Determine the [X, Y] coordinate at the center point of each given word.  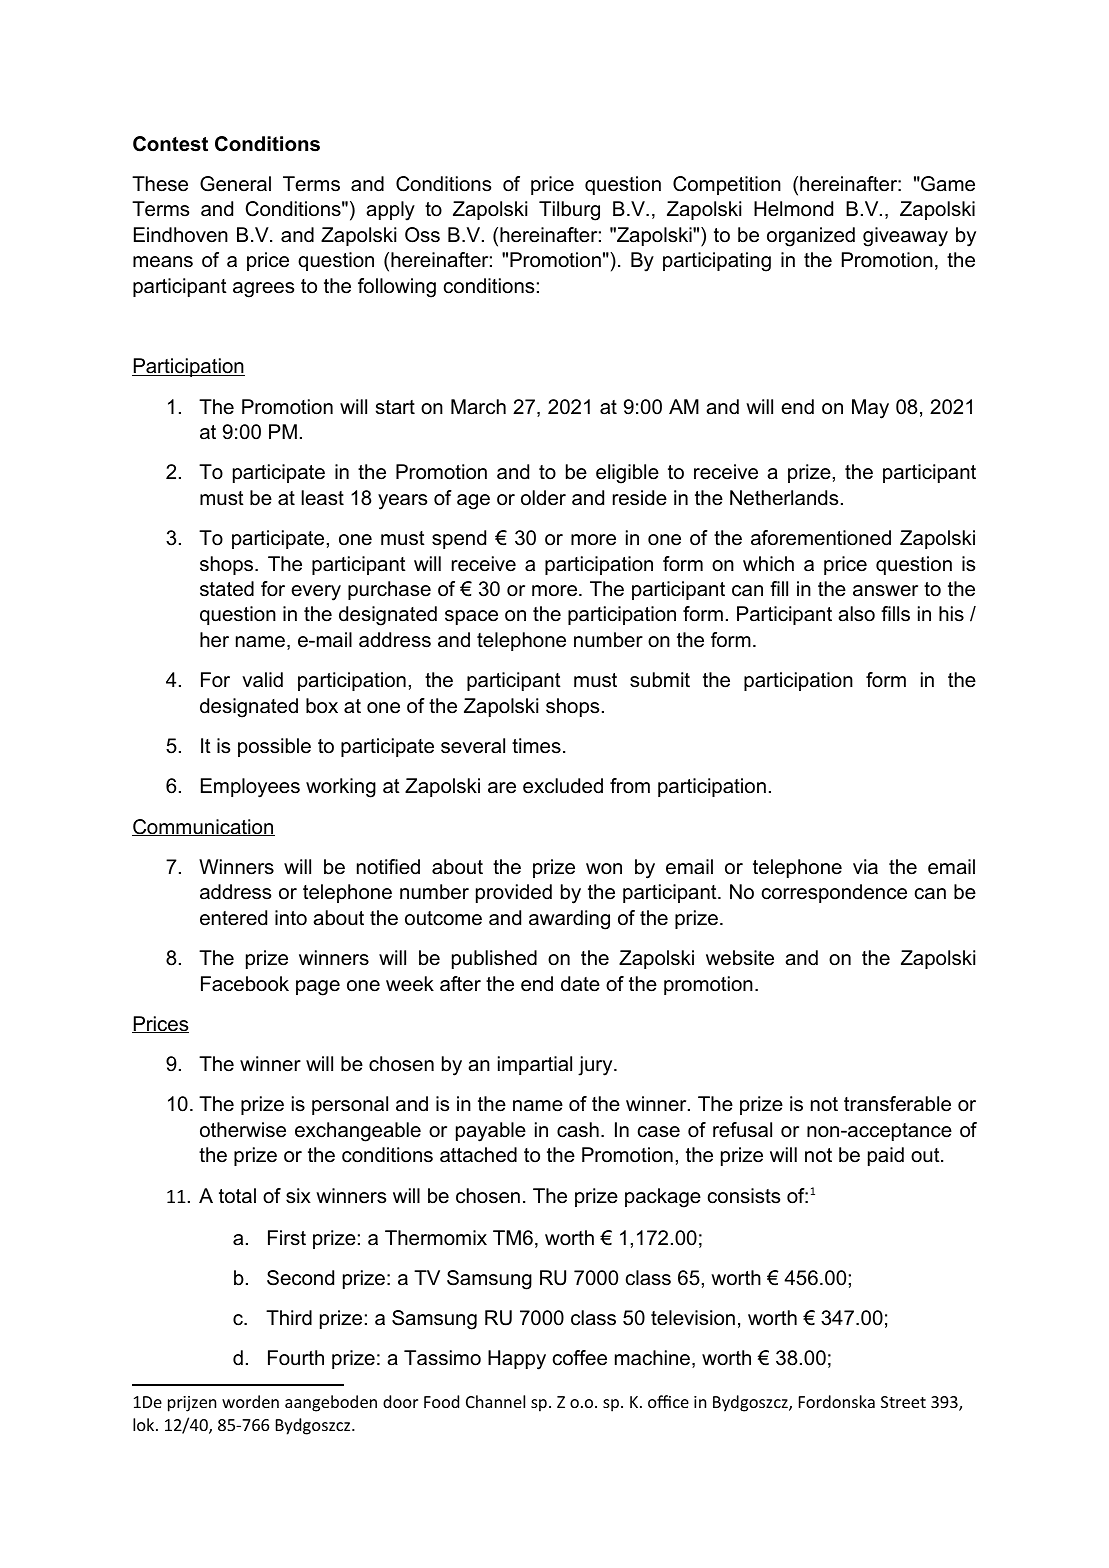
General [235, 184]
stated [227, 589]
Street [903, 1402]
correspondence [834, 893]
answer [885, 591]
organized [811, 237]
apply [390, 211]
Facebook [245, 984]
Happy [517, 1360]
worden [250, 1401]
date [580, 984]
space [471, 617]
